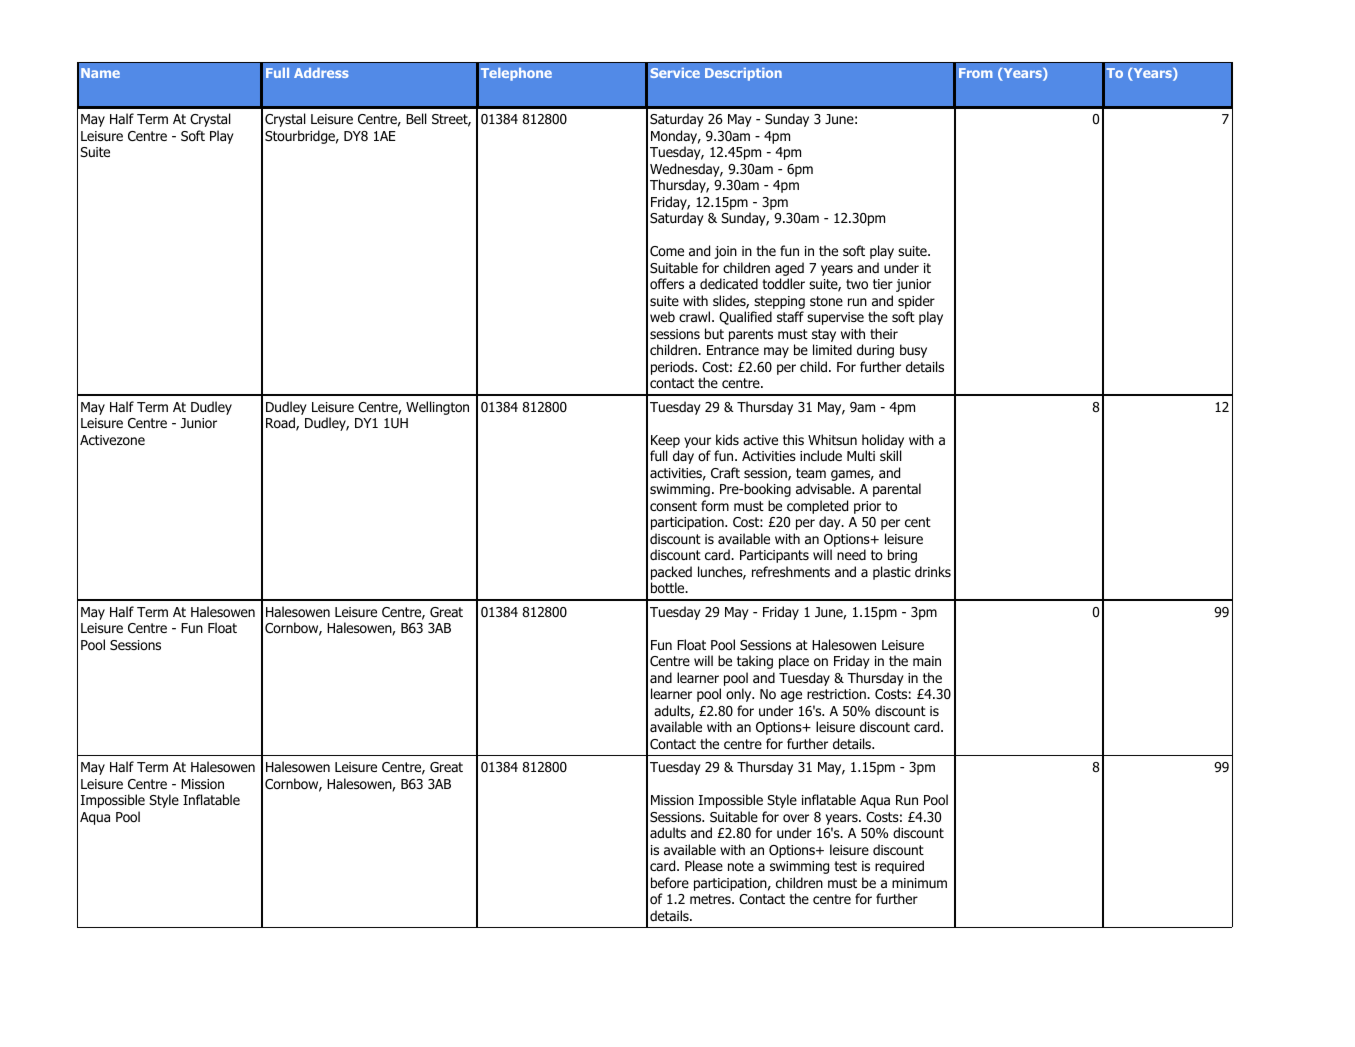 This document has width=1355, height=1047. Describe the element at coordinates (673, 506) in the document. I see `consent` at that location.
